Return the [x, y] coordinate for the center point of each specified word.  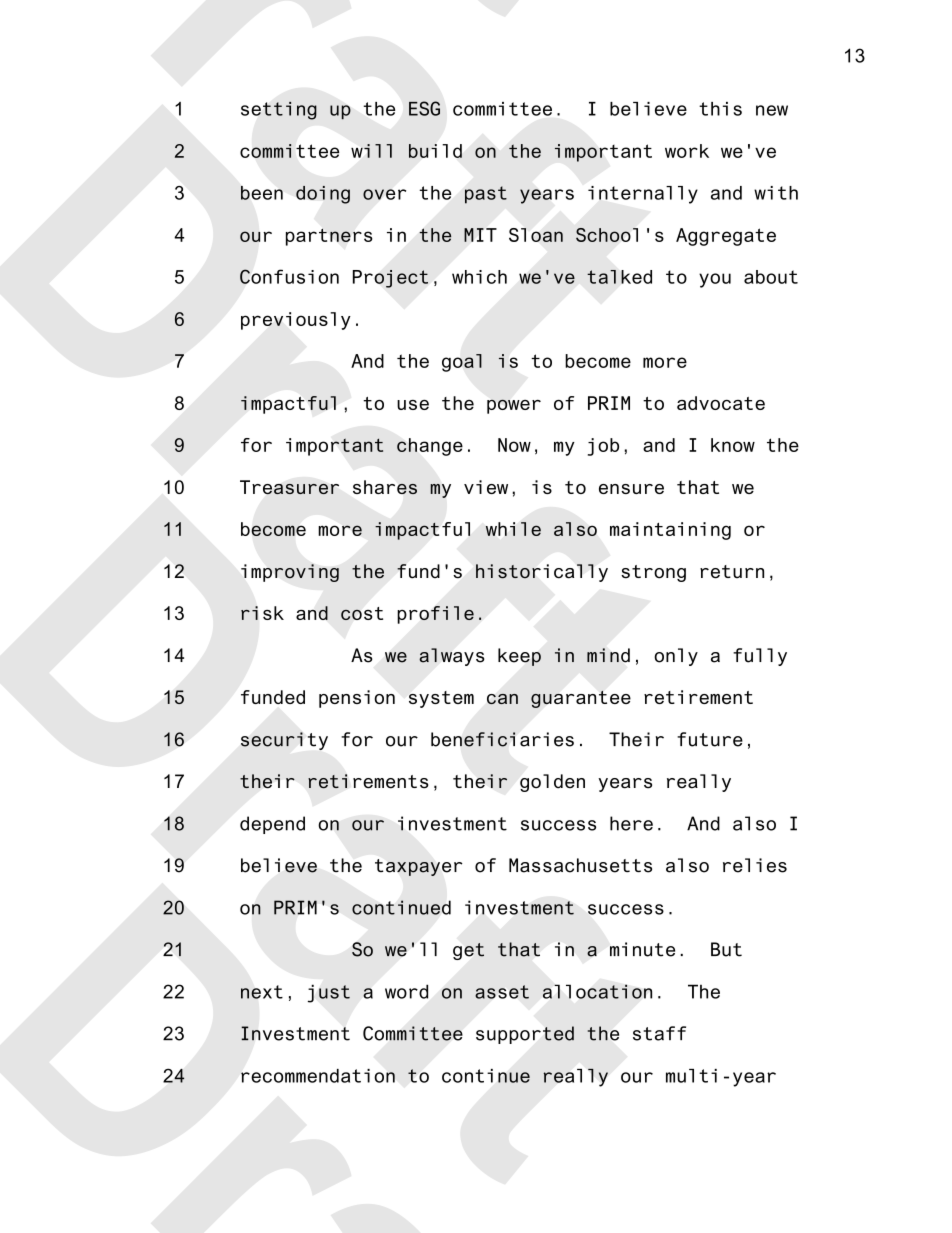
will [371, 151]
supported [525, 1035]
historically [542, 573]
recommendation [318, 1076]
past [486, 195]
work [687, 151]
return [732, 572]
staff [659, 1033]
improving [290, 573]
